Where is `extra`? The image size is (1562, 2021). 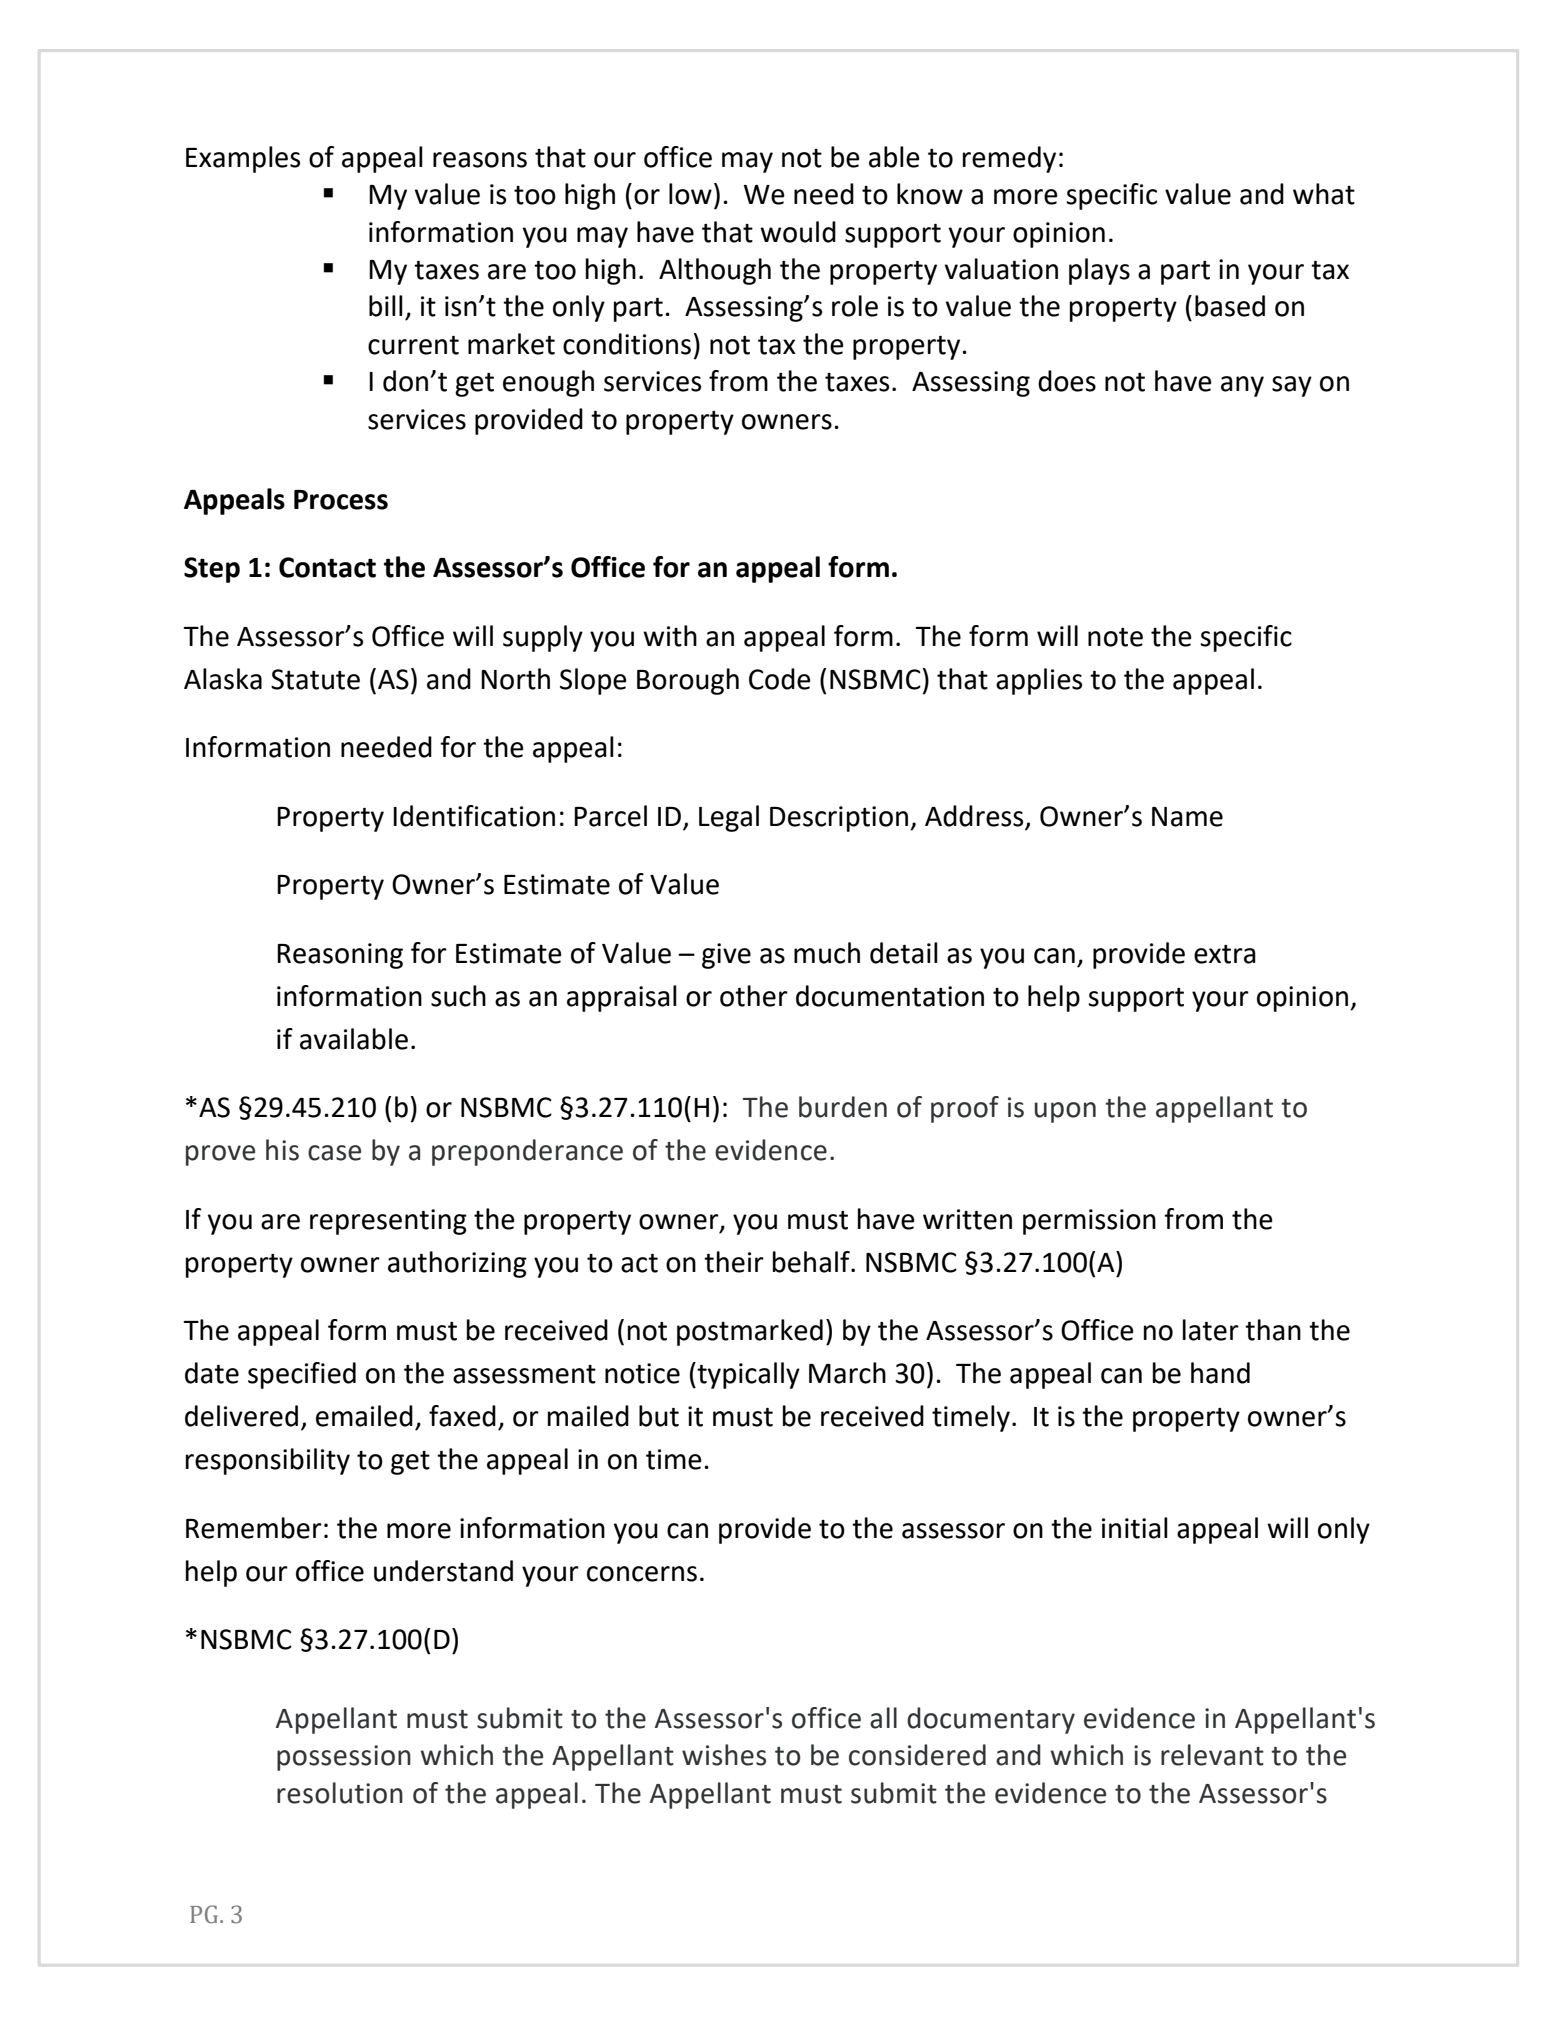 extra is located at coordinates (1225, 954).
